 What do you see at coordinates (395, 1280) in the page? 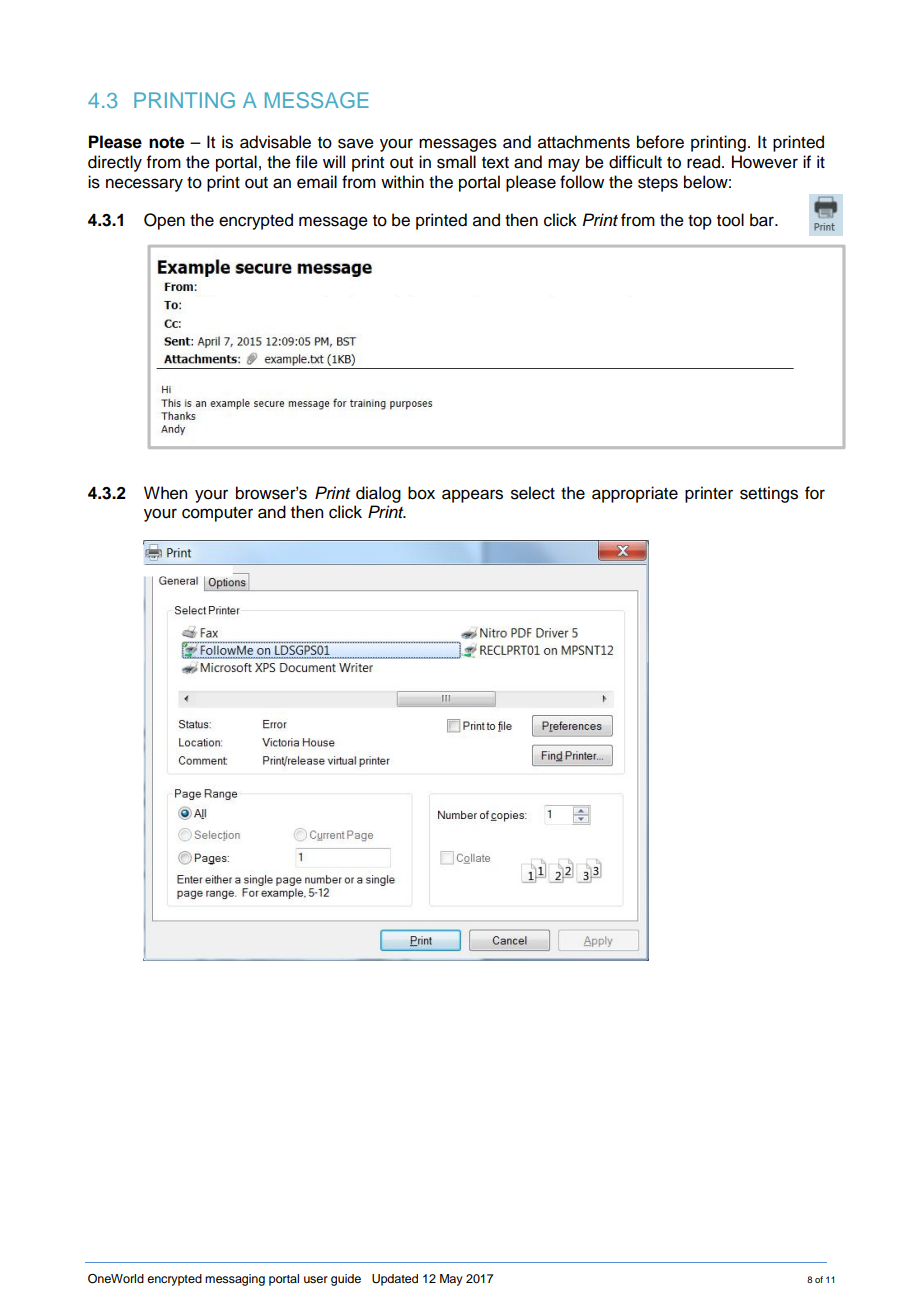
I see `Updated` at bounding box center [395, 1280].
